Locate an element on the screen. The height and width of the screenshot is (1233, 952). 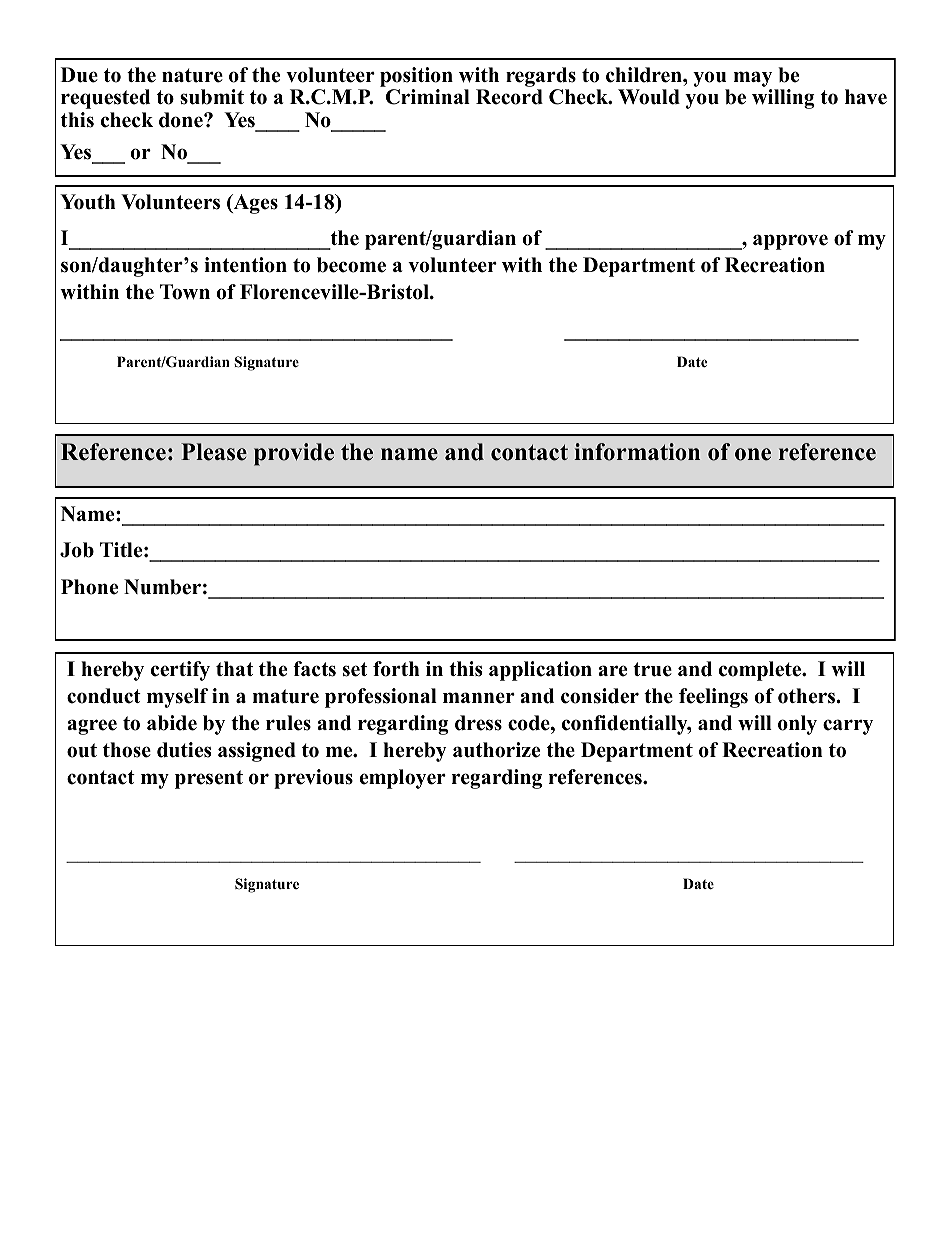
authorize is located at coordinates (496, 750).
